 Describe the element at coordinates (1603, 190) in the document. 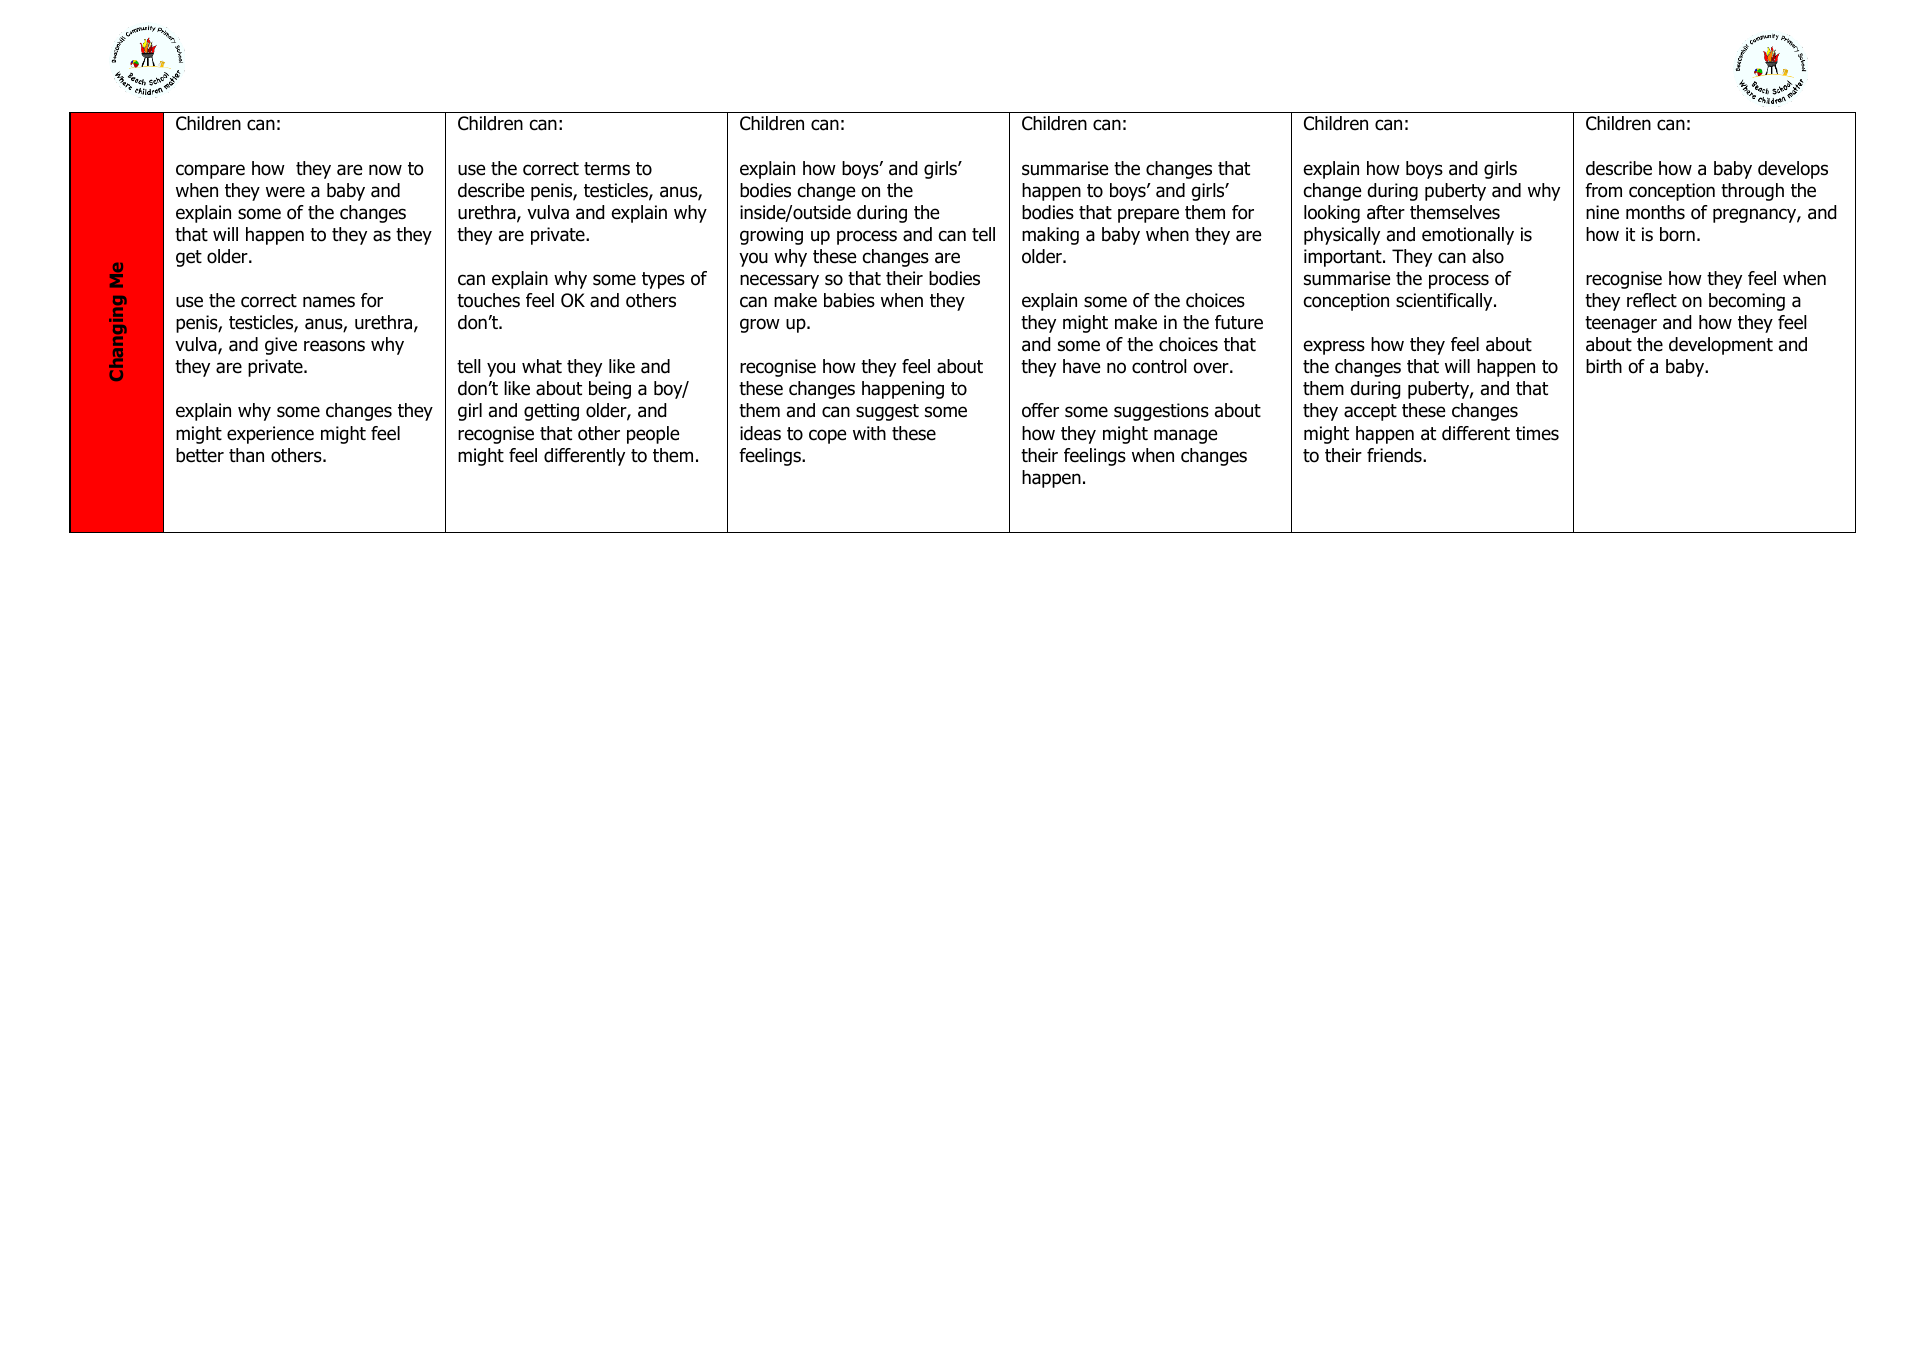

I see `from` at that location.
